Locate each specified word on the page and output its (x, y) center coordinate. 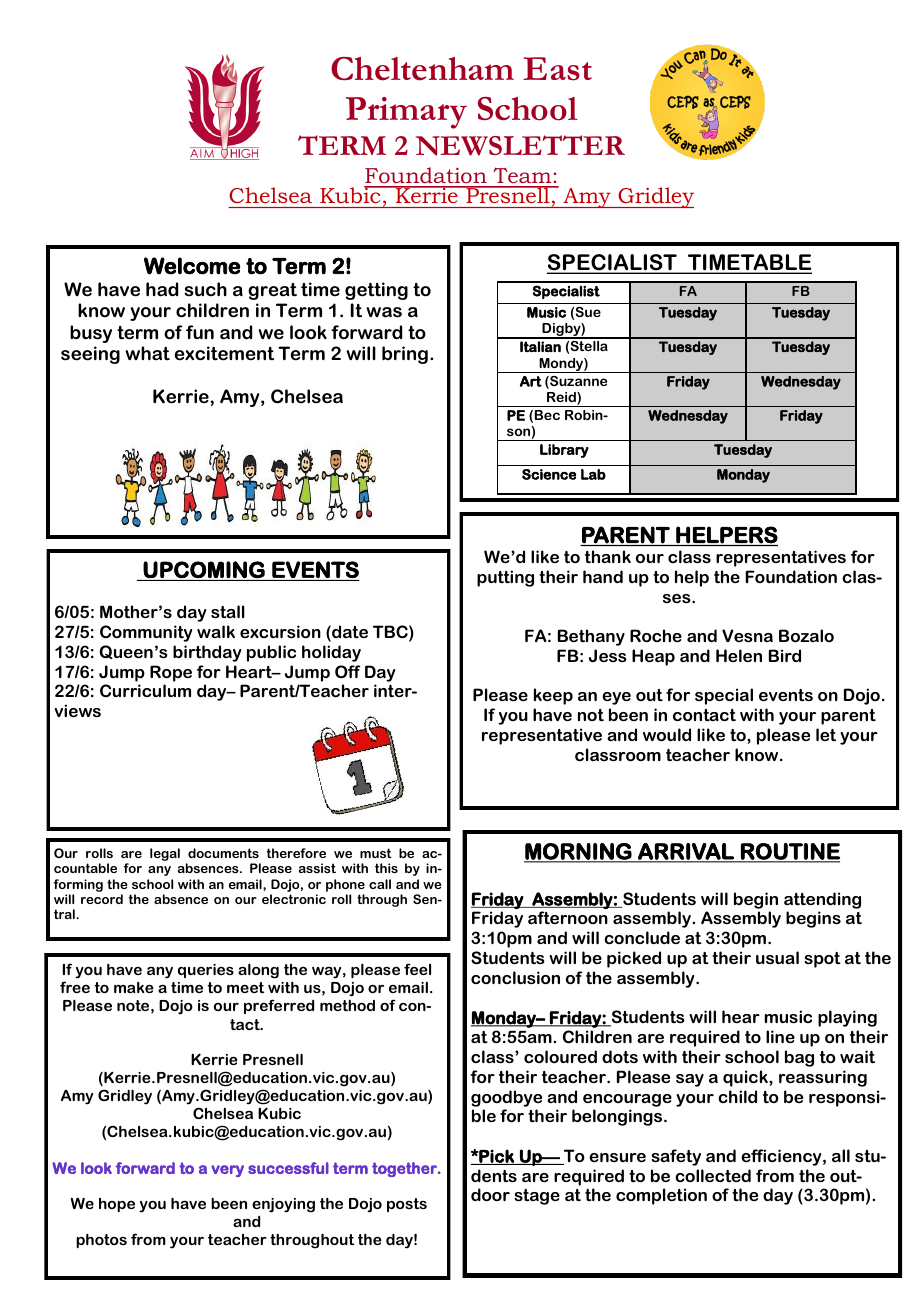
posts (407, 1205)
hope (117, 1205)
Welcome (192, 266)
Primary (406, 113)
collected (713, 1175)
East (557, 69)
